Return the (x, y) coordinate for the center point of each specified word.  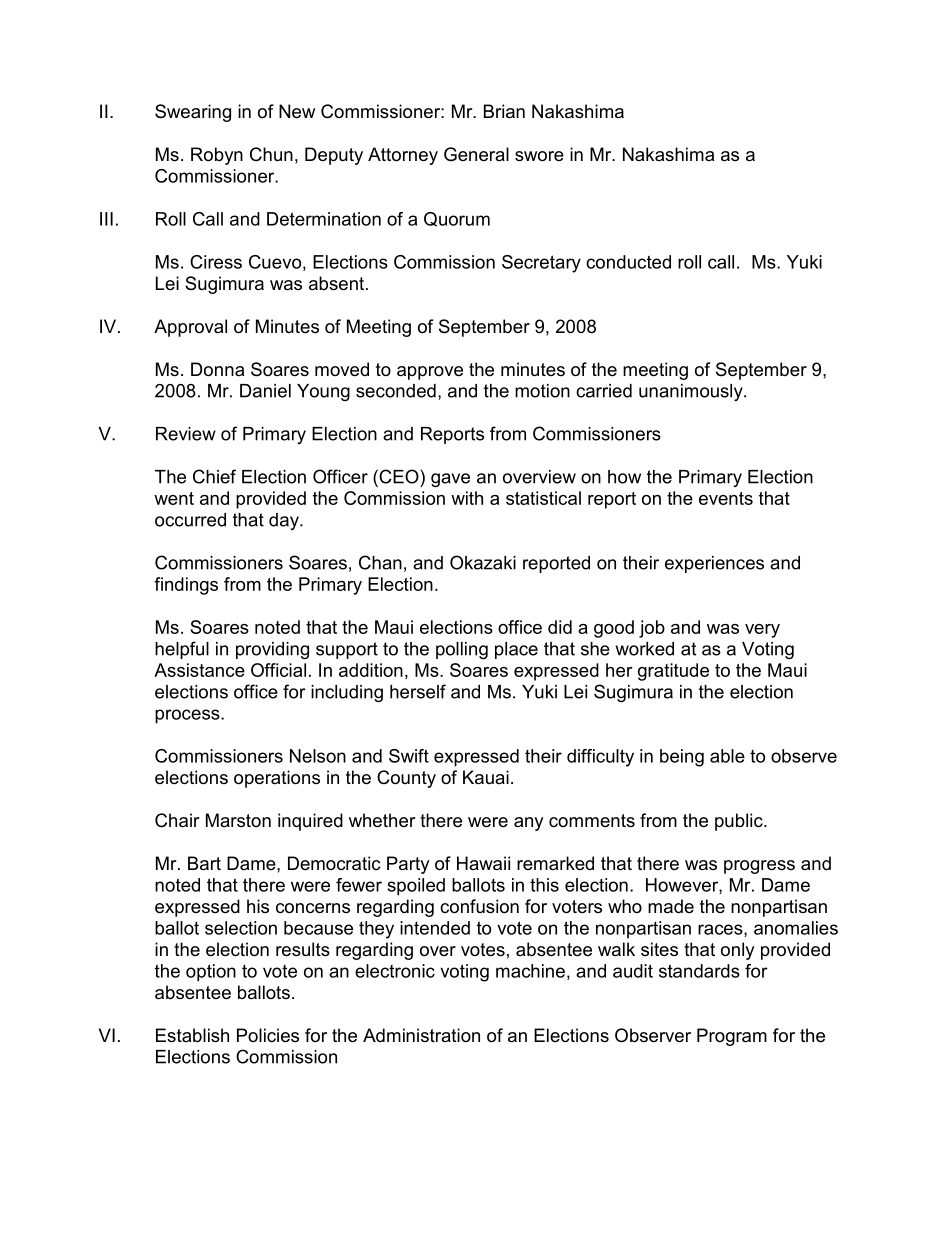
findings (186, 586)
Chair (177, 820)
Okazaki (483, 562)
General (476, 154)
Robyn (217, 156)
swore (539, 156)
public (740, 822)
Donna (217, 369)
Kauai (486, 777)
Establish (192, 1035)
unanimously (692, 392)
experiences (714, 564)
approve (430, 373)
